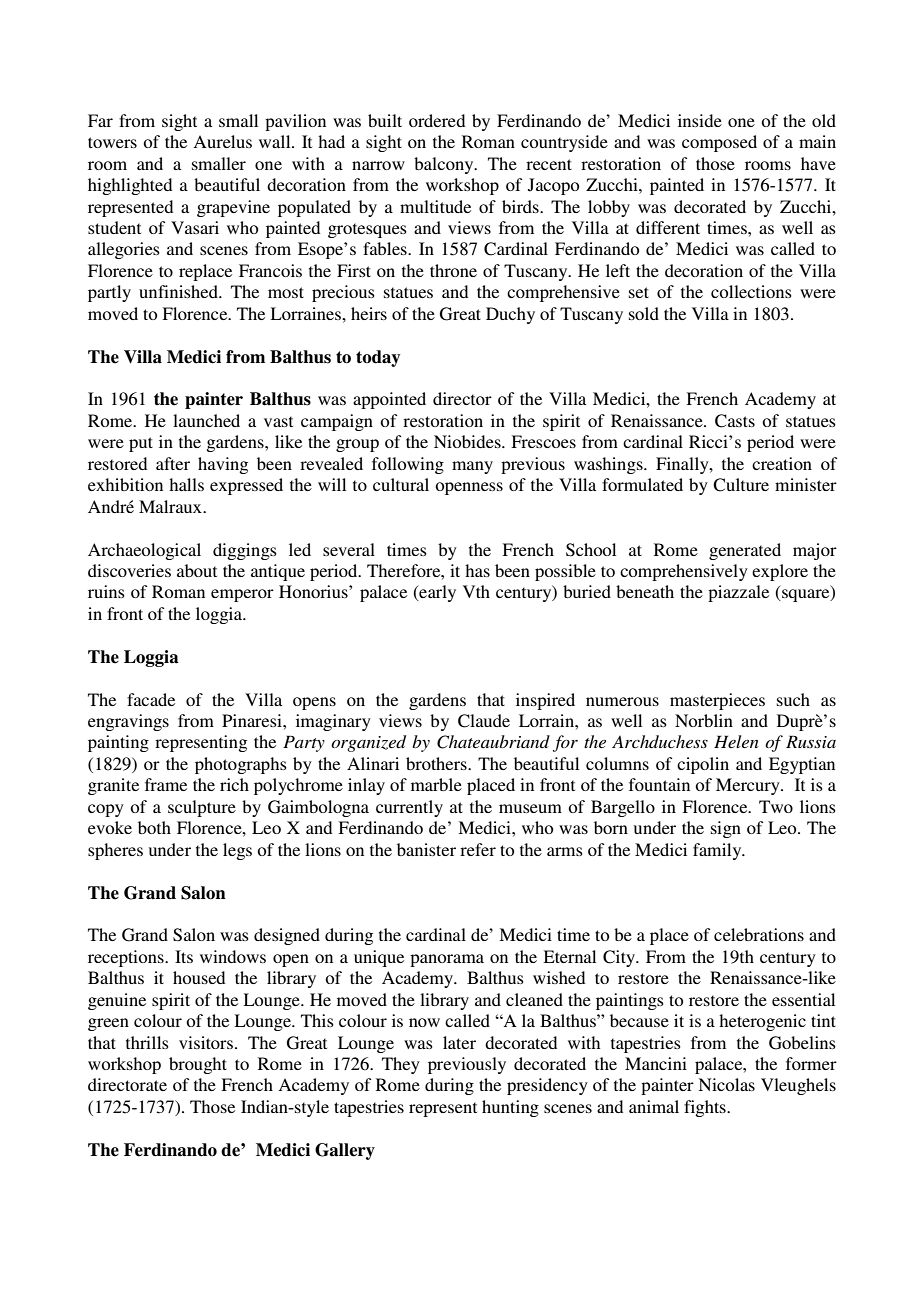 This screenshot has height=1308, width=924. I want to click on Vth, so click(476, 591).
